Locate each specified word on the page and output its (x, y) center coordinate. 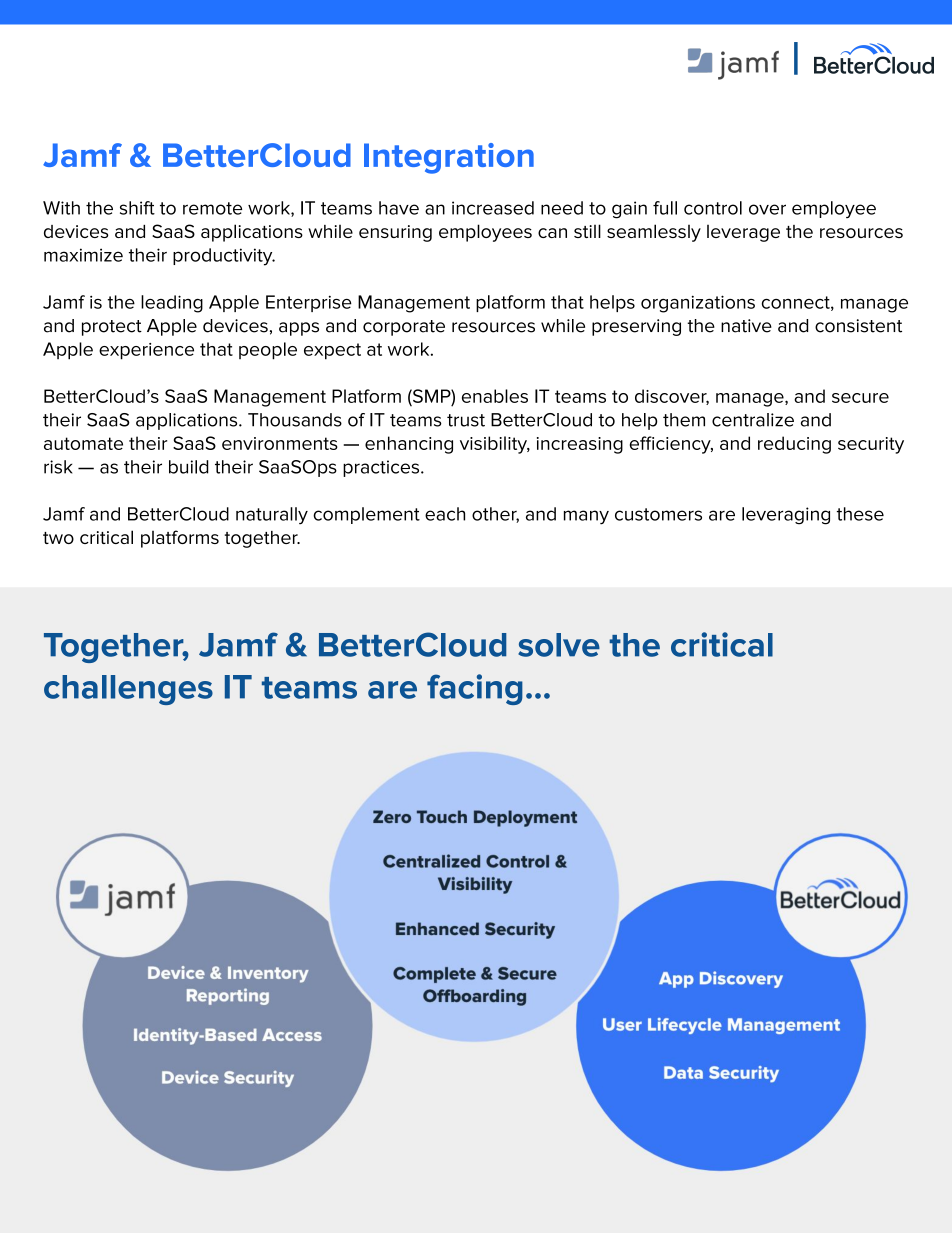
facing (475, 689)
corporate (404, 328)
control (713, 208)
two (58, 538)
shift (137, 208)
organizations (698, 304)
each (445, 514)
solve (559, 645)
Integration (449, 158)
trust (466, 420)
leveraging (786, 516)
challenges (128, 690)
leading (172, 304)
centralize (753, 420)
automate (83, 443)
